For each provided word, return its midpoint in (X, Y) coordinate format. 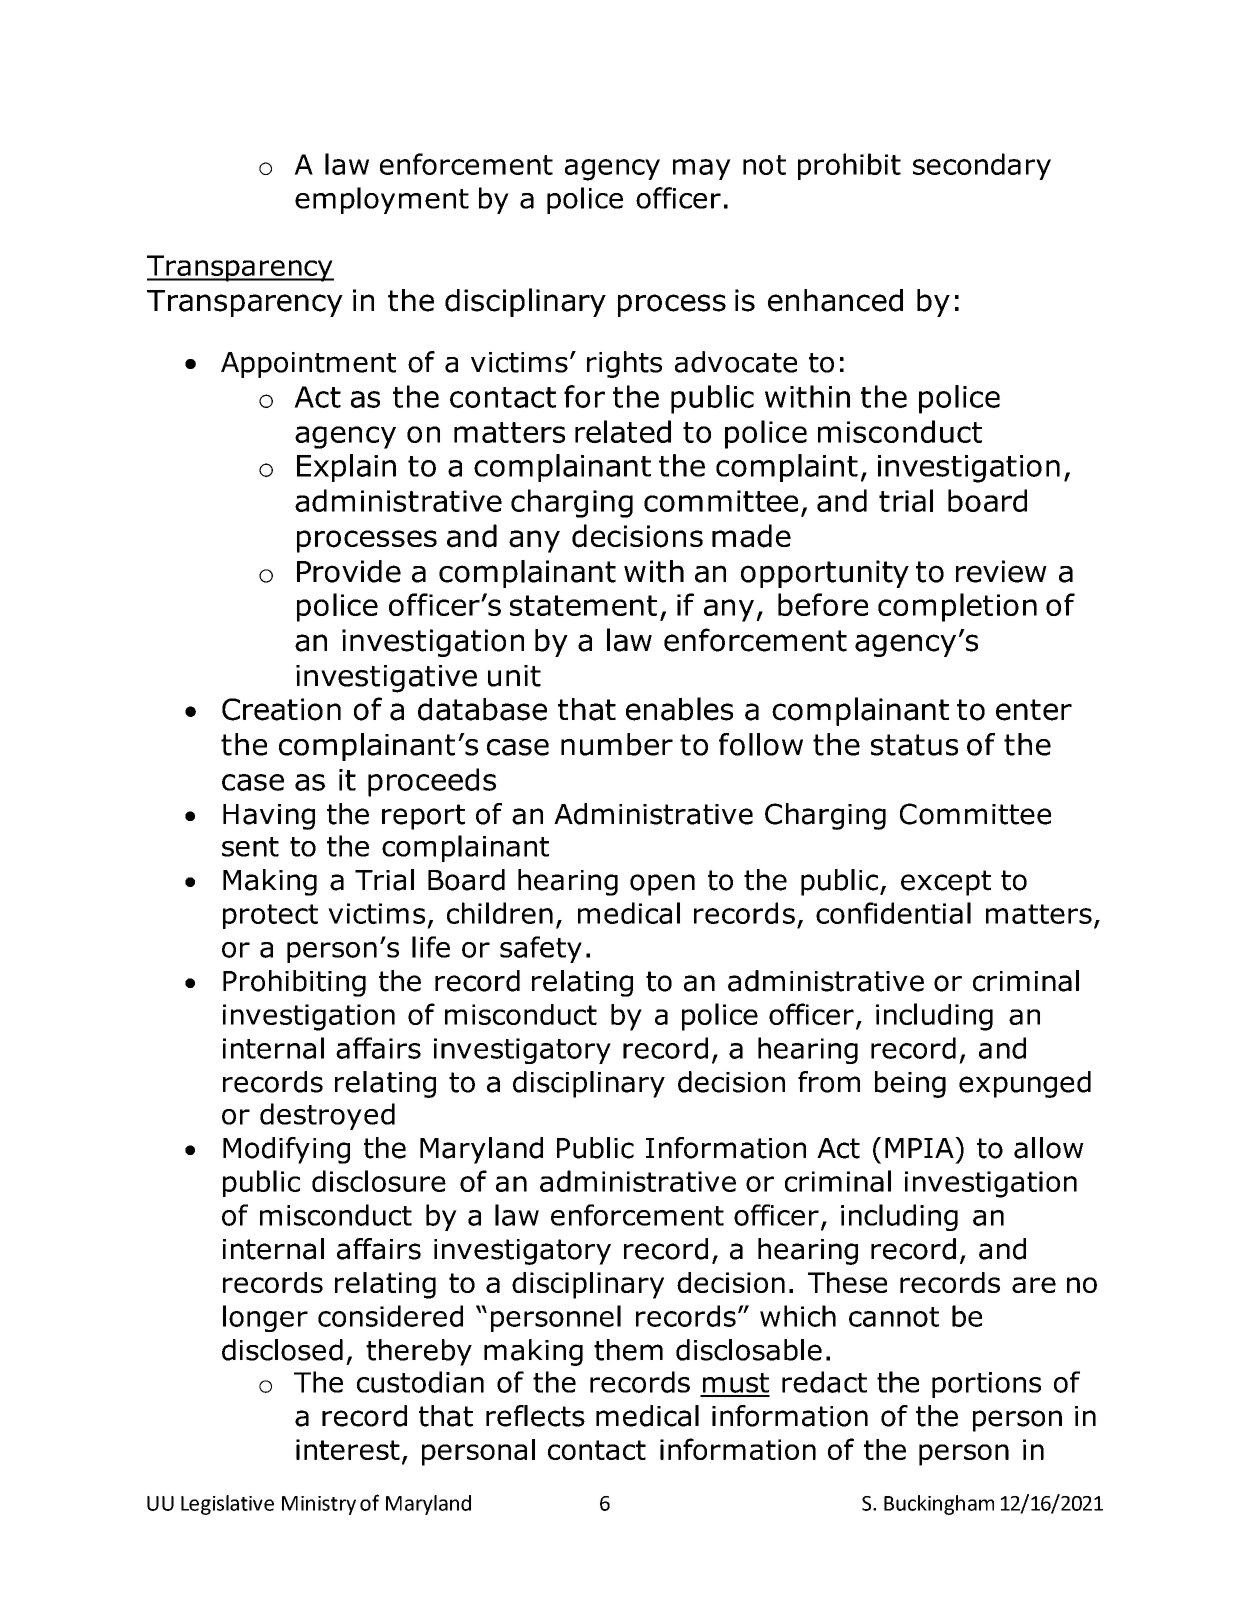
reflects (535, 1416)
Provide (349, 571)
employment (382, 200)
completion (957, 607)
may (702, 169)
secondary (982, 166)
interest (348, 1449)
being (910, 1084)
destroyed (327, 1116)
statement (583, 605)
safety (541, 949)
